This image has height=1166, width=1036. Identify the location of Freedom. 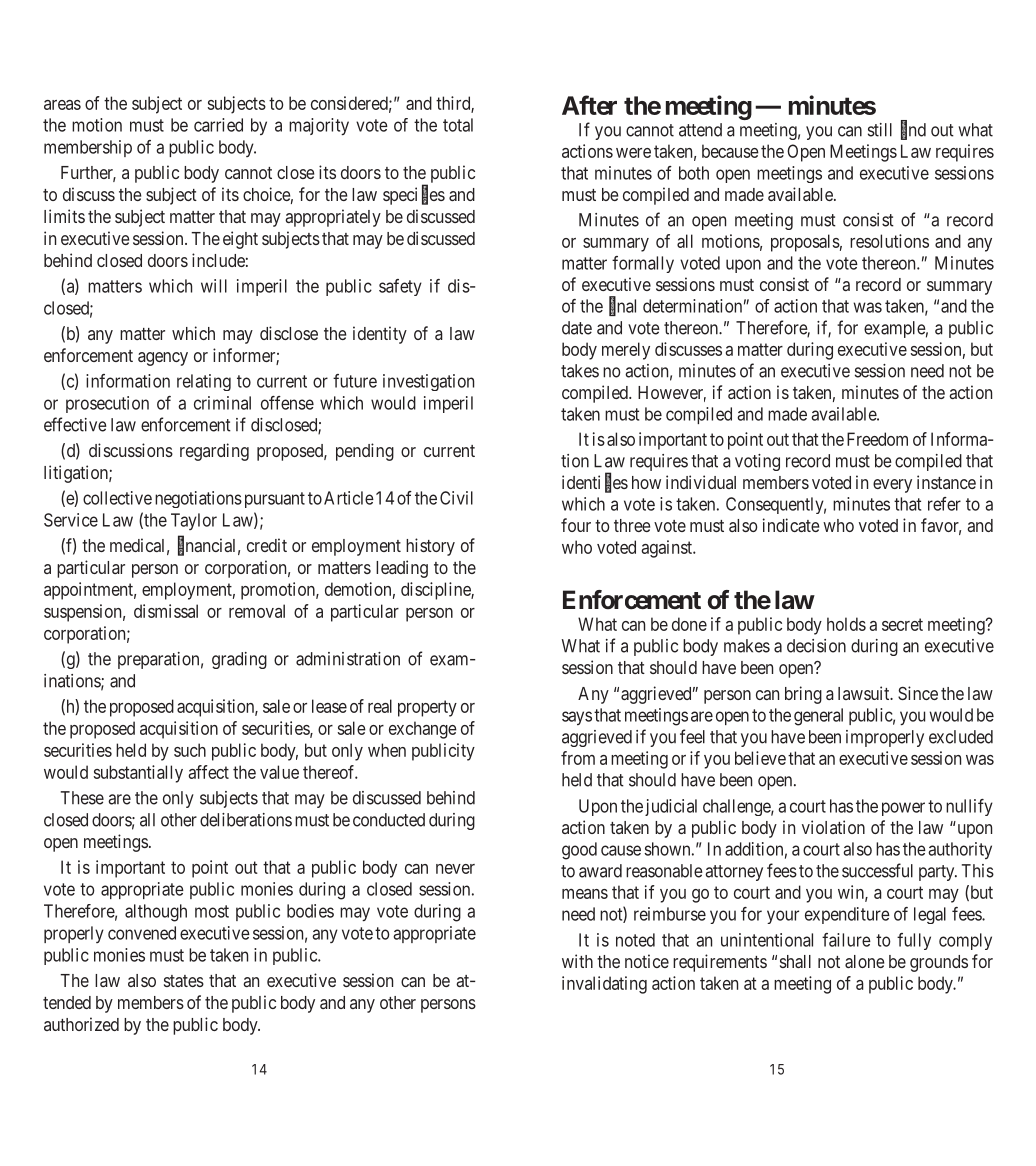
(877, 439).
